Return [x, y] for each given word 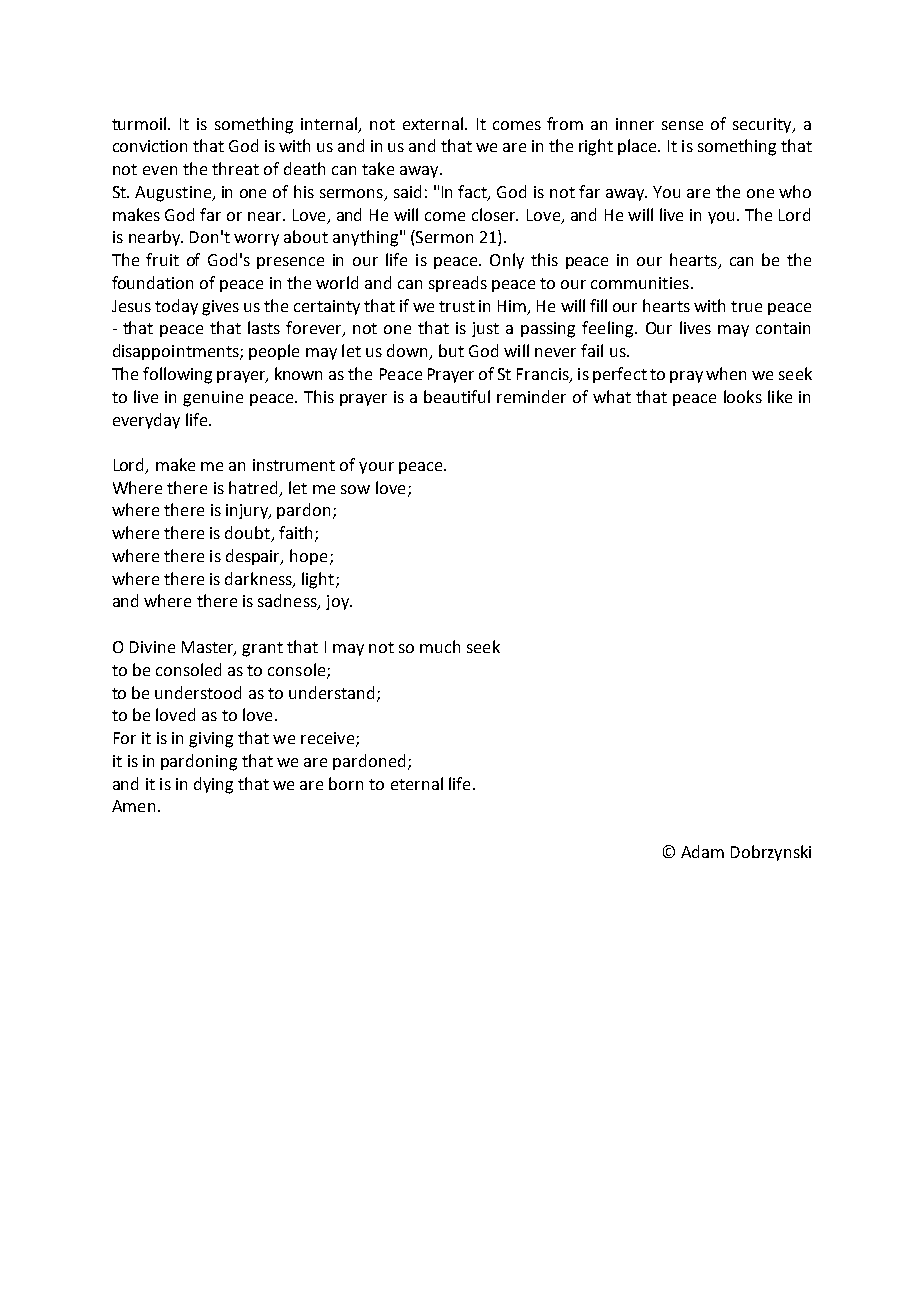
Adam [702, 851]
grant [262, 649]
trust [457, 306]
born [346, 783]
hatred [253, 487]
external [433, 123]
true [746, 306]
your [376, 468]
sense [682, 125]
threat [235, 168]
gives [220, 308]
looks [743, 396]
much [440, 646]
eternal [417, 783]
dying [213, 785]
